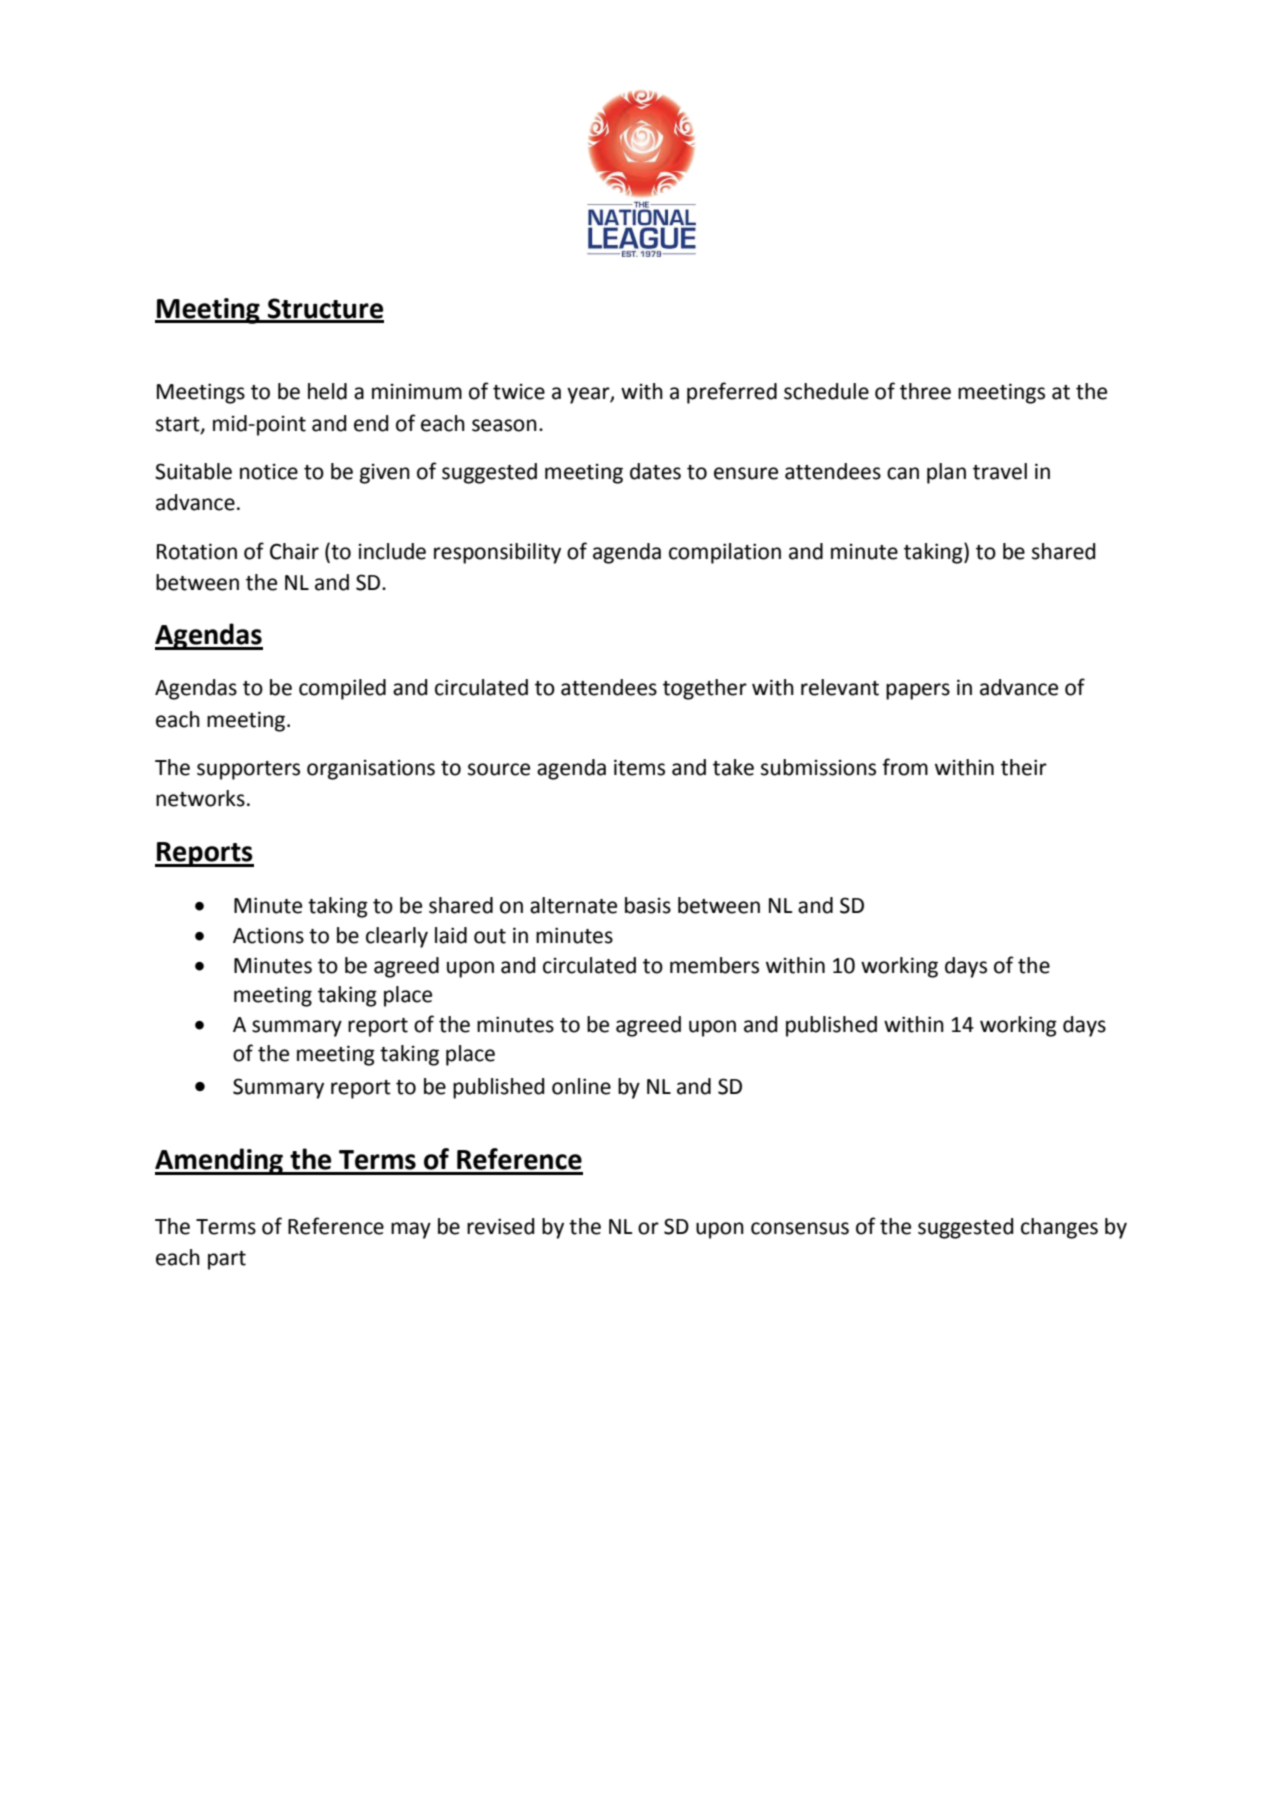 The image size is (1283, 1814). I want to click on from, so click(905, 767).
